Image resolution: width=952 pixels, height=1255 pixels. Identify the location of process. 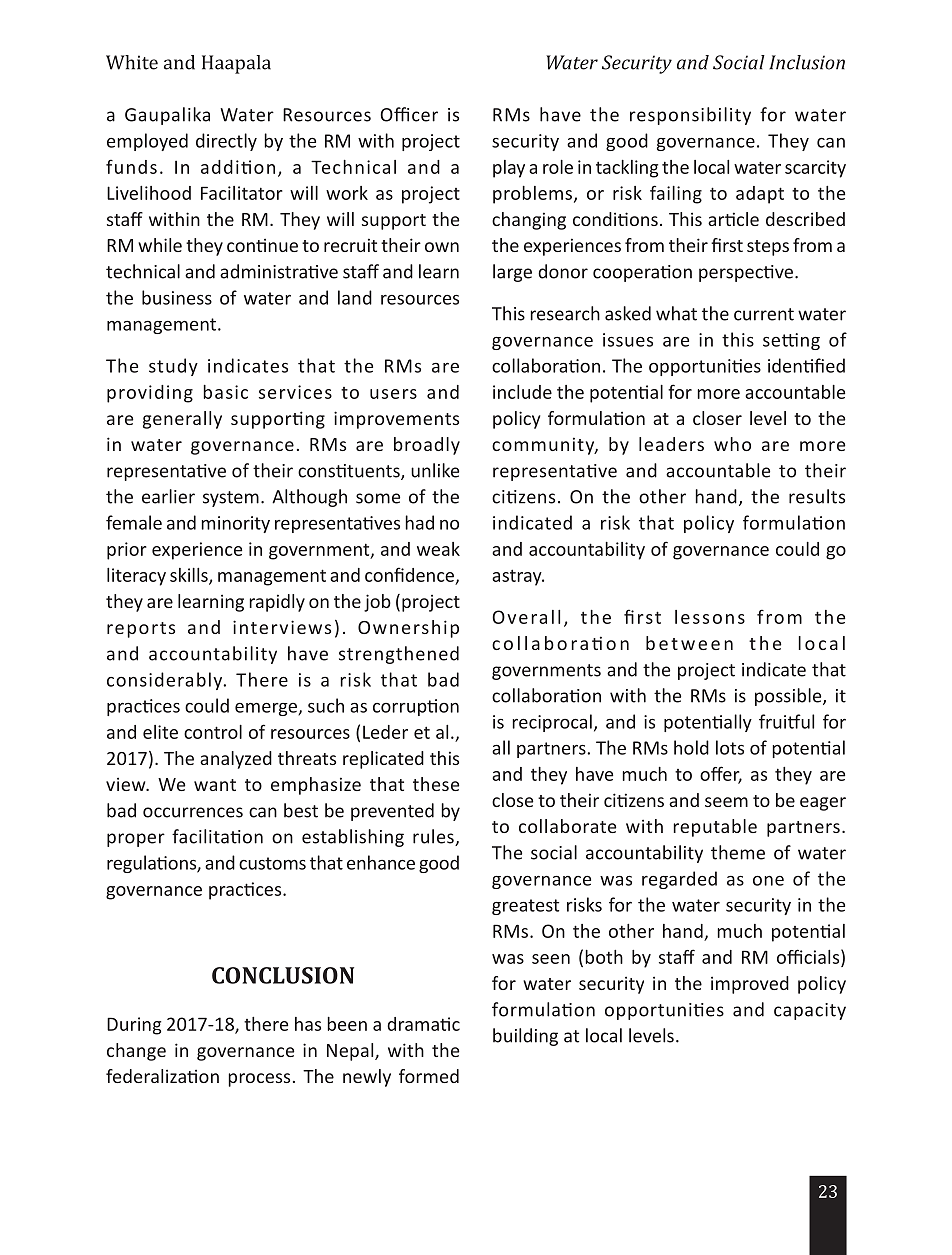
(259, 1080).
